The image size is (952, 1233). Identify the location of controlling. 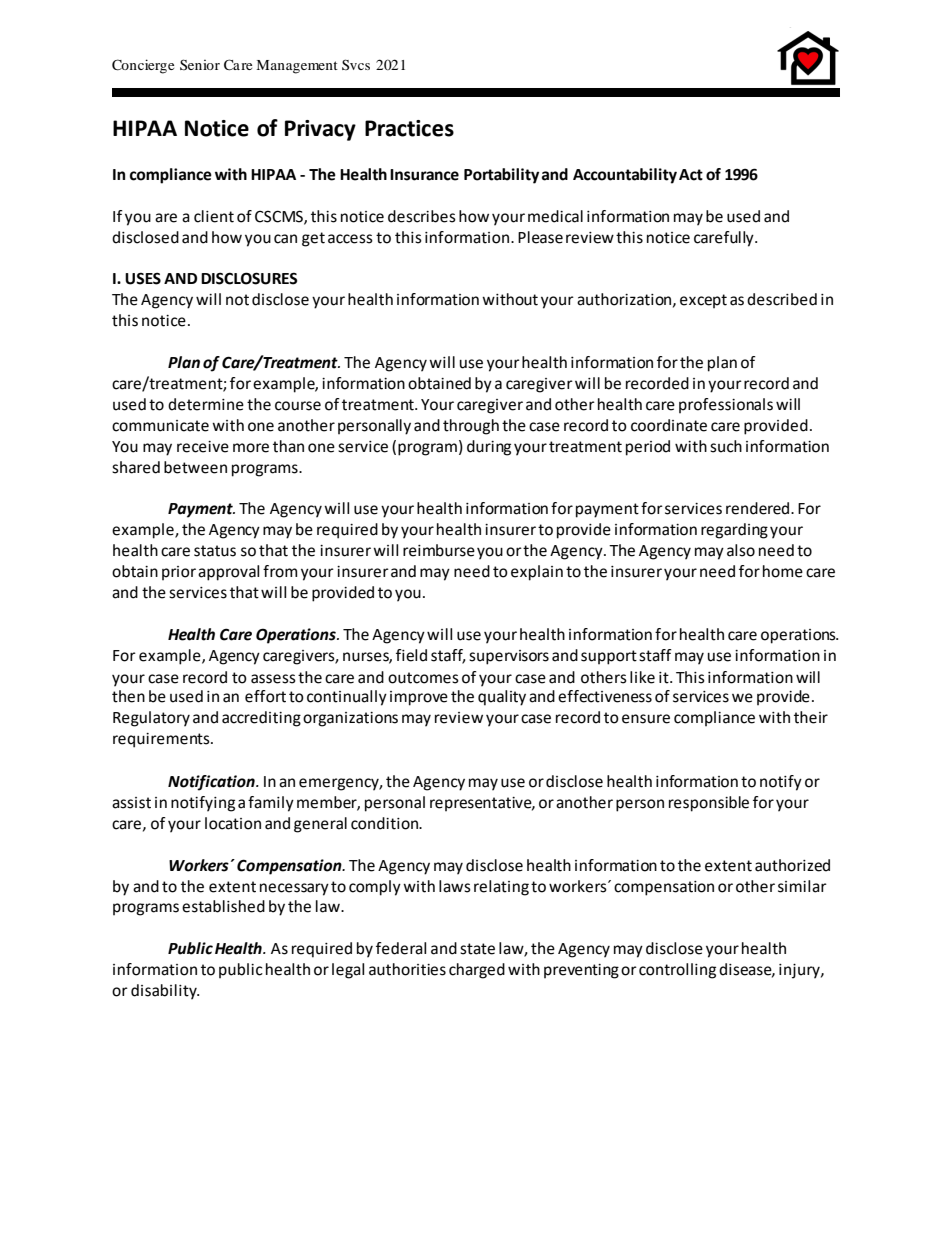
(677, 971).
